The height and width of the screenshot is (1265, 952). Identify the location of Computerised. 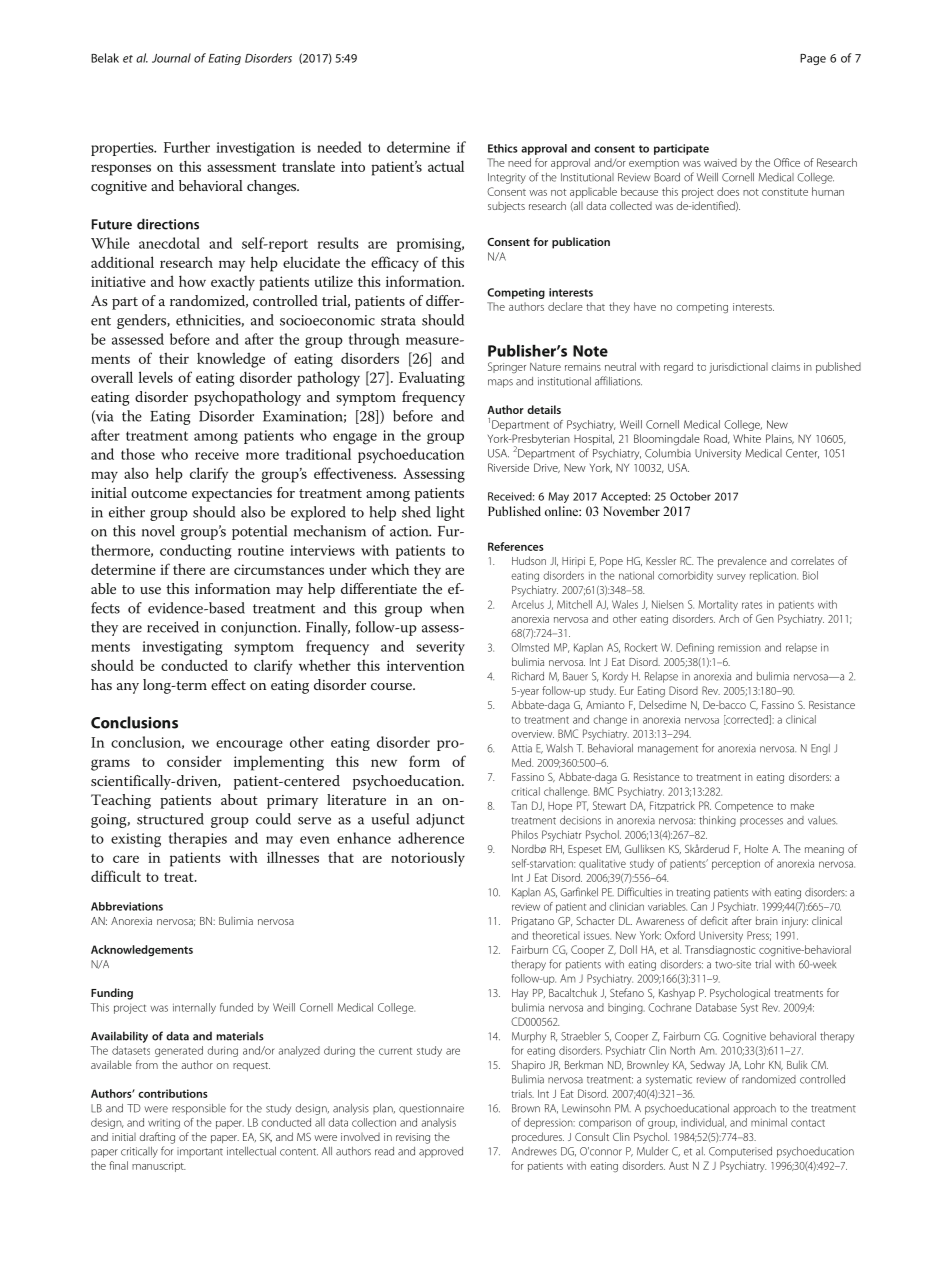
(740, 1152).
